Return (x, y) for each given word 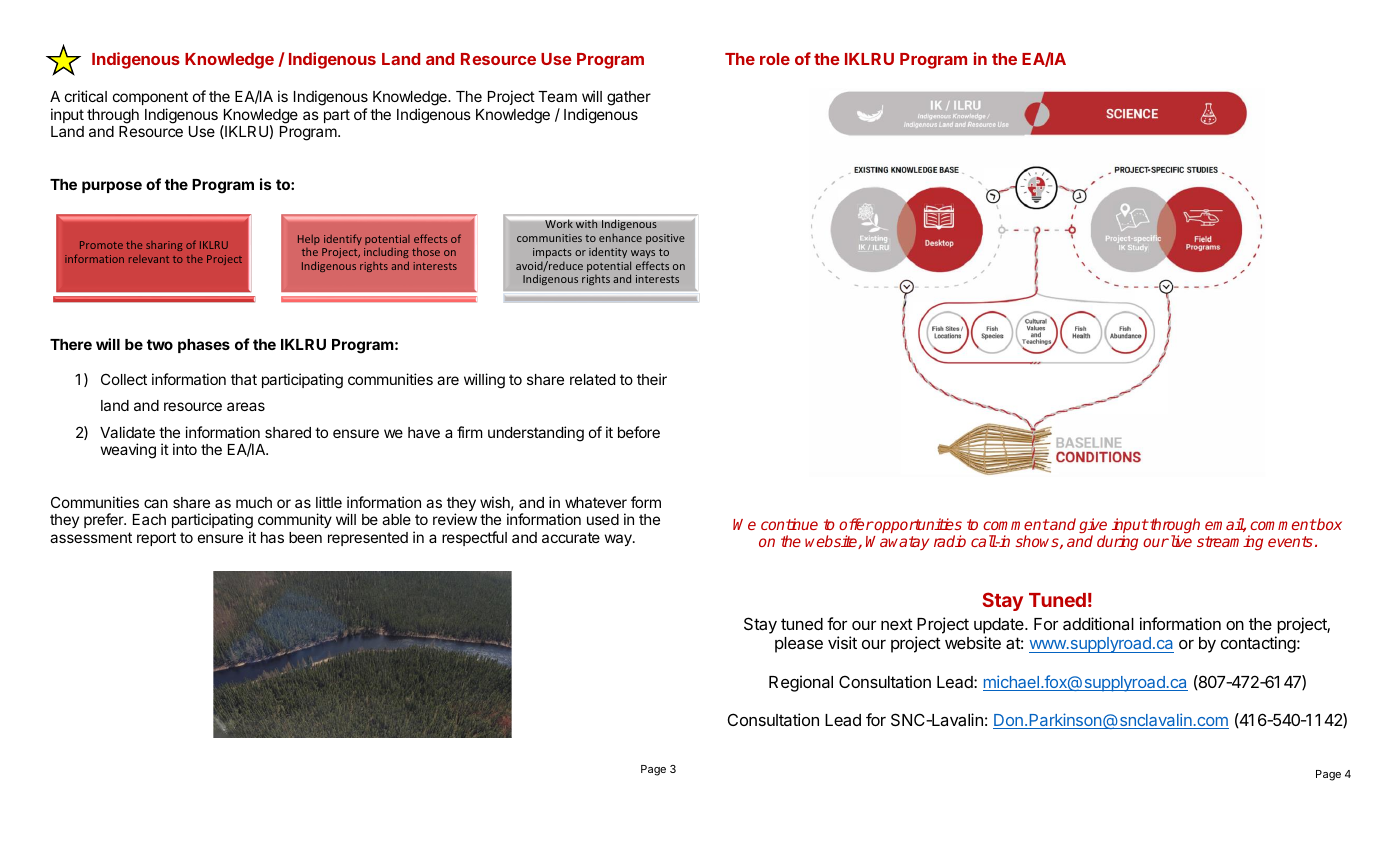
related (592, 379)
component (150, 98)
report (156, 539)
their (652, 379)
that (244, 379)
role (775, 59)
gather (629, 98)
